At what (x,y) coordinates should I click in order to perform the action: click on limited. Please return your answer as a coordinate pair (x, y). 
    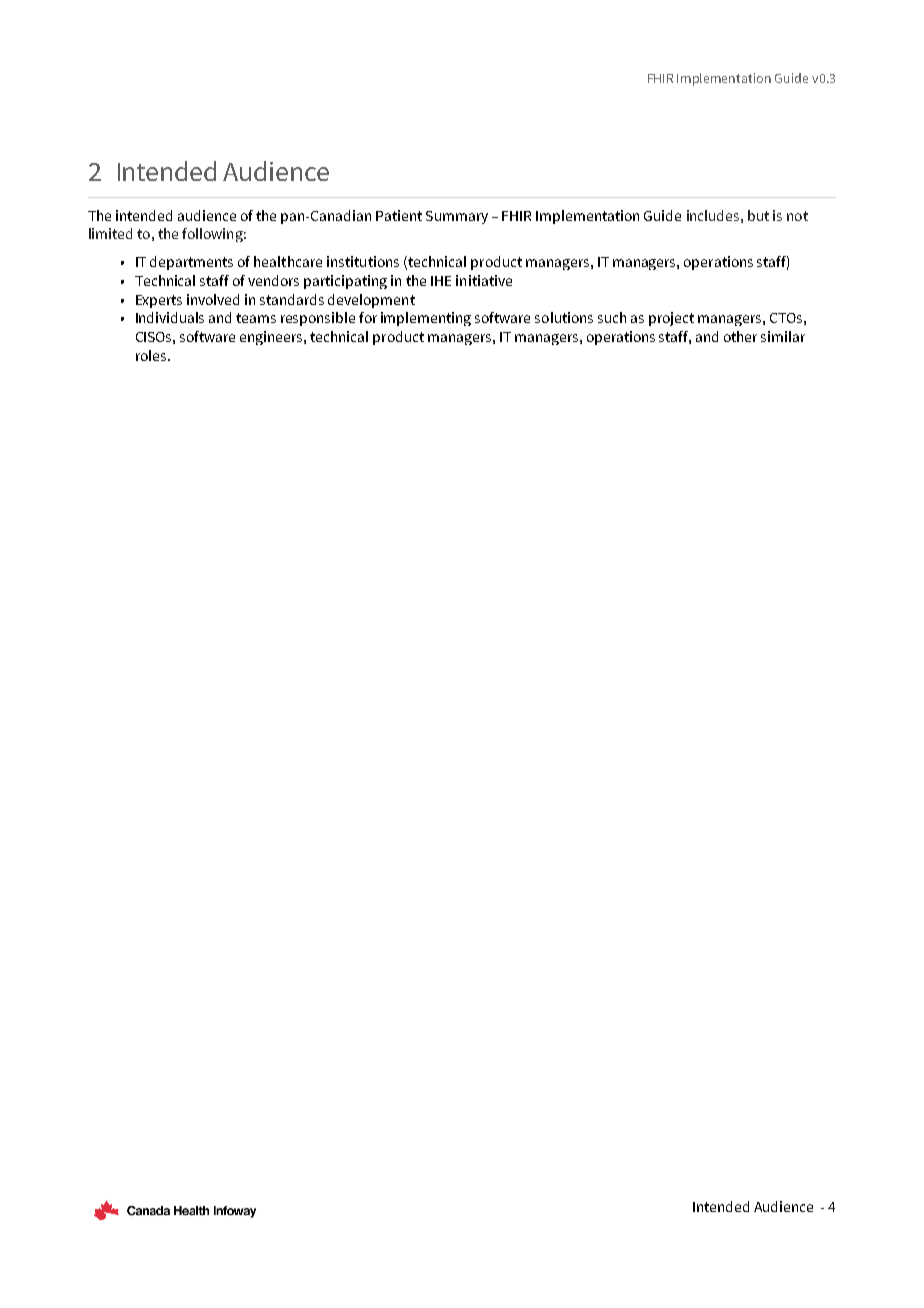
    Looking at the image, I should click on (110, 233).
